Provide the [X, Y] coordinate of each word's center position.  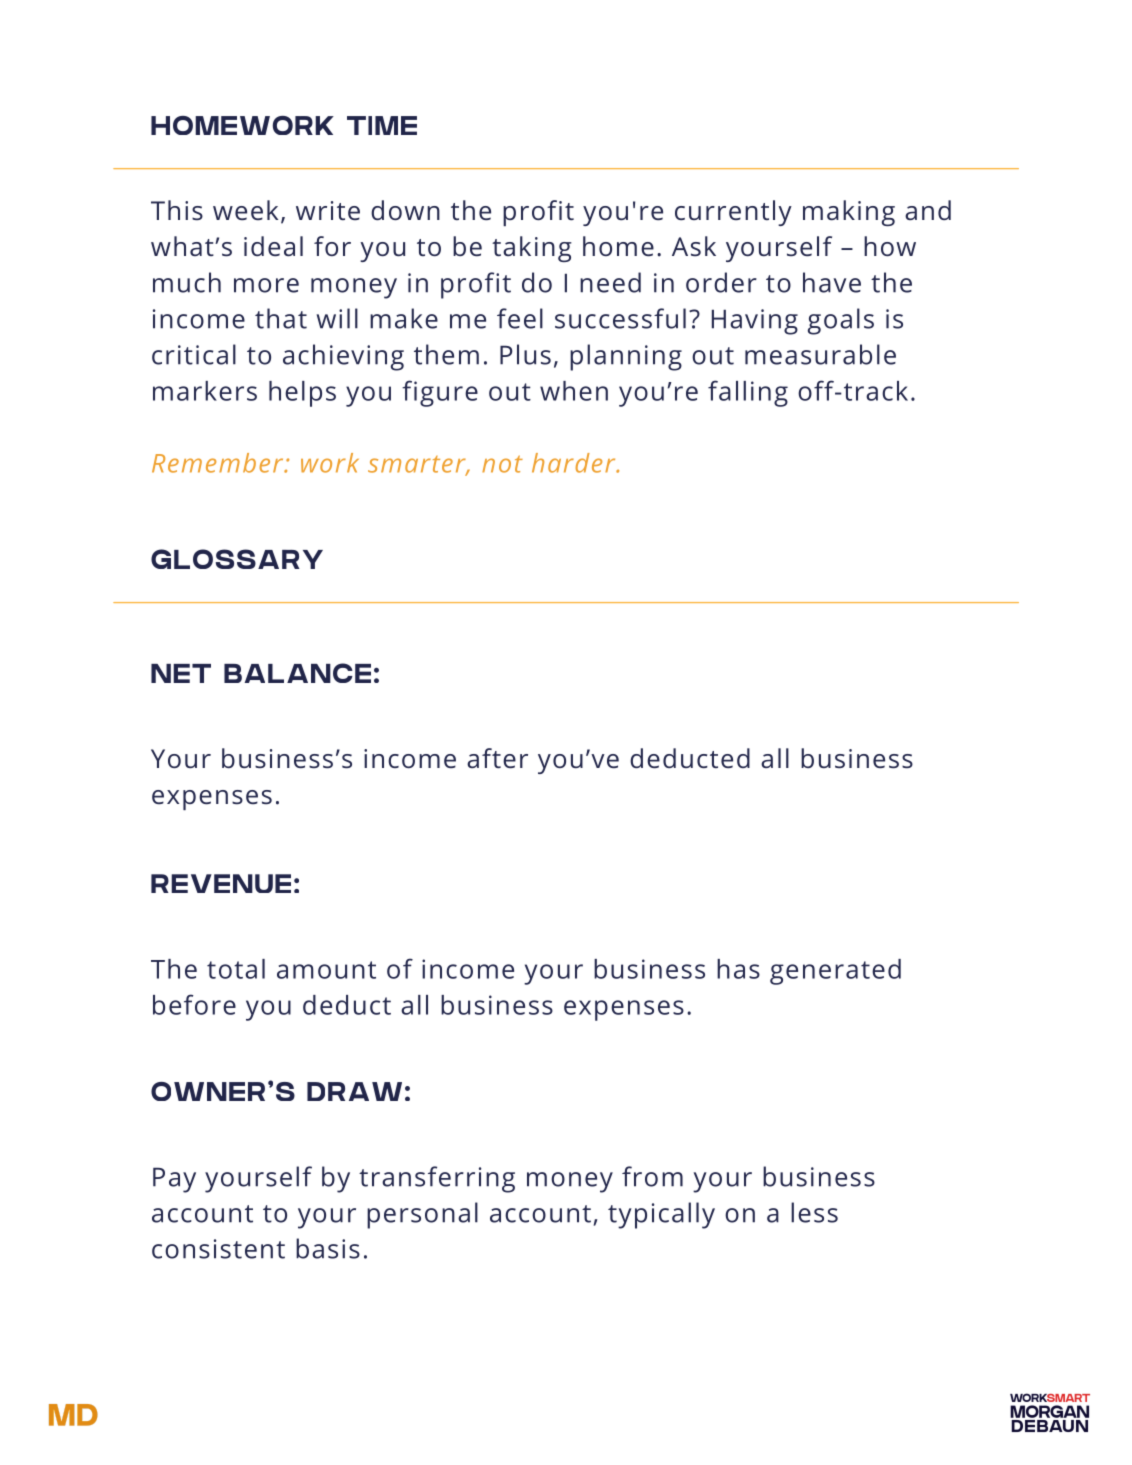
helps [302, 394]
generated [835, 972]
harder [575, 463]
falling [748, 393]
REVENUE [221, 883]
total [236, 969]
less [814, 1212]
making [849, 213]
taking [532, 249]
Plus [525, 354]
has [738, 969]
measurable [820, 354]
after [497, 758]
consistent [218, 1249]
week [245, 210]
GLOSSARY [237, 559]
